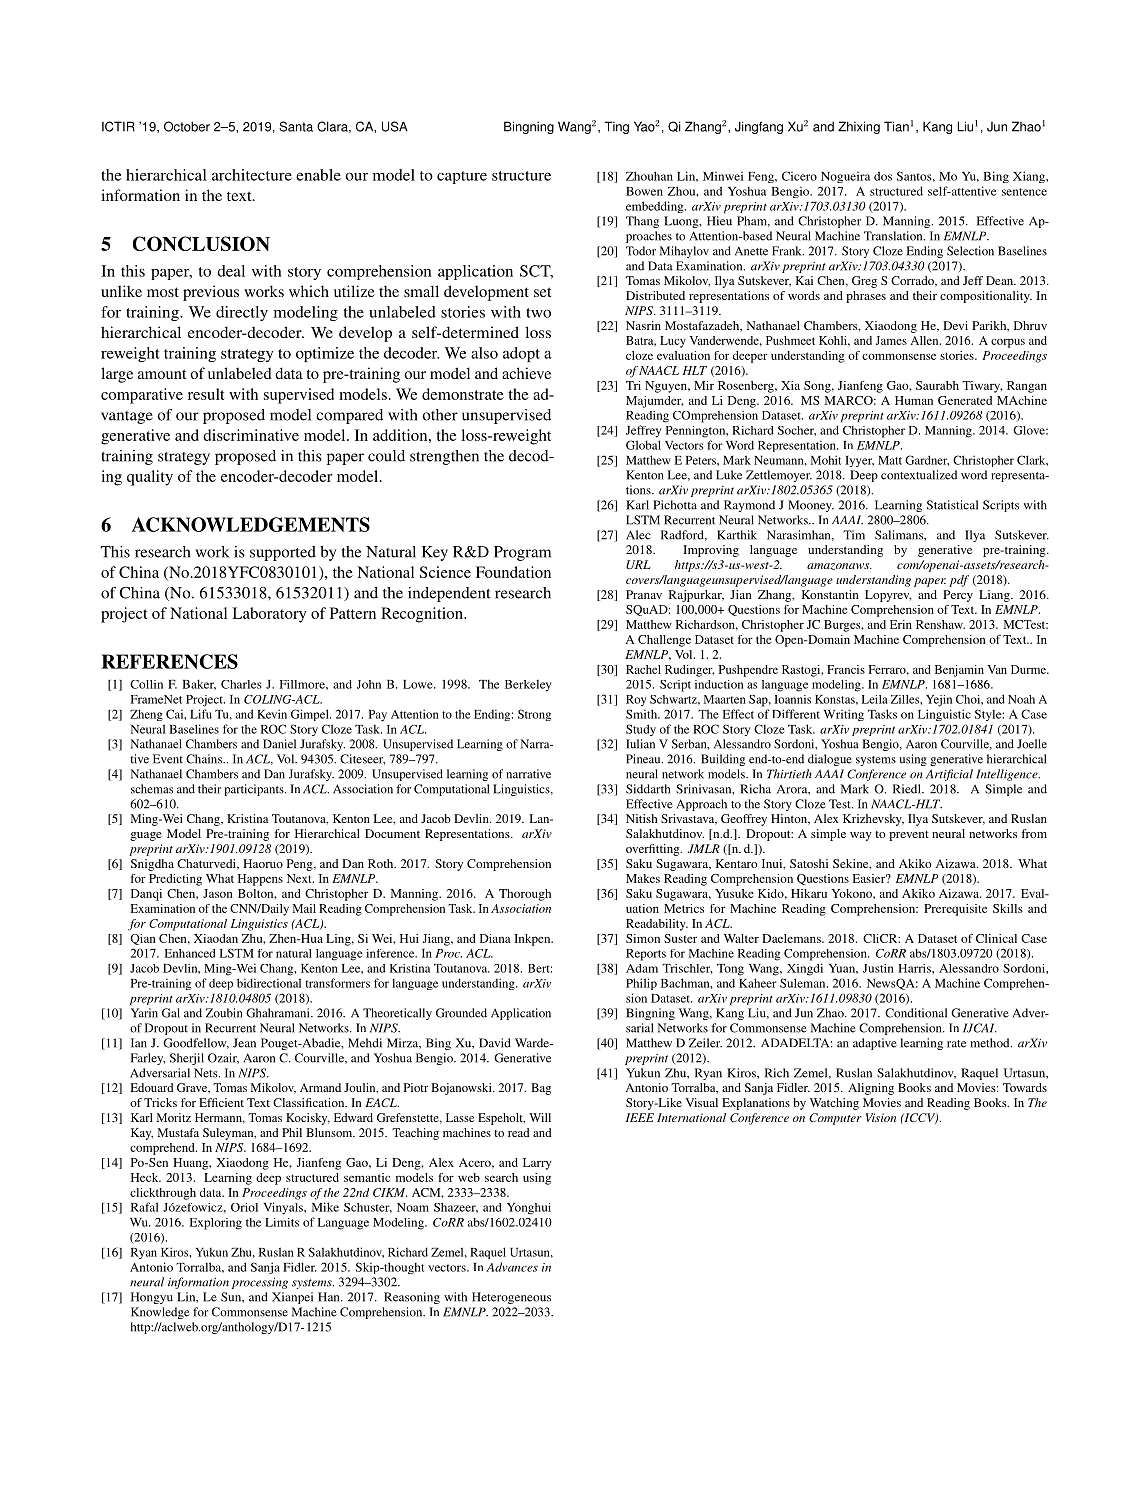  What do you see at coordinates (512, 1267) in the screenshot?
I see `Advances` at bounding box center [512, 1267].
